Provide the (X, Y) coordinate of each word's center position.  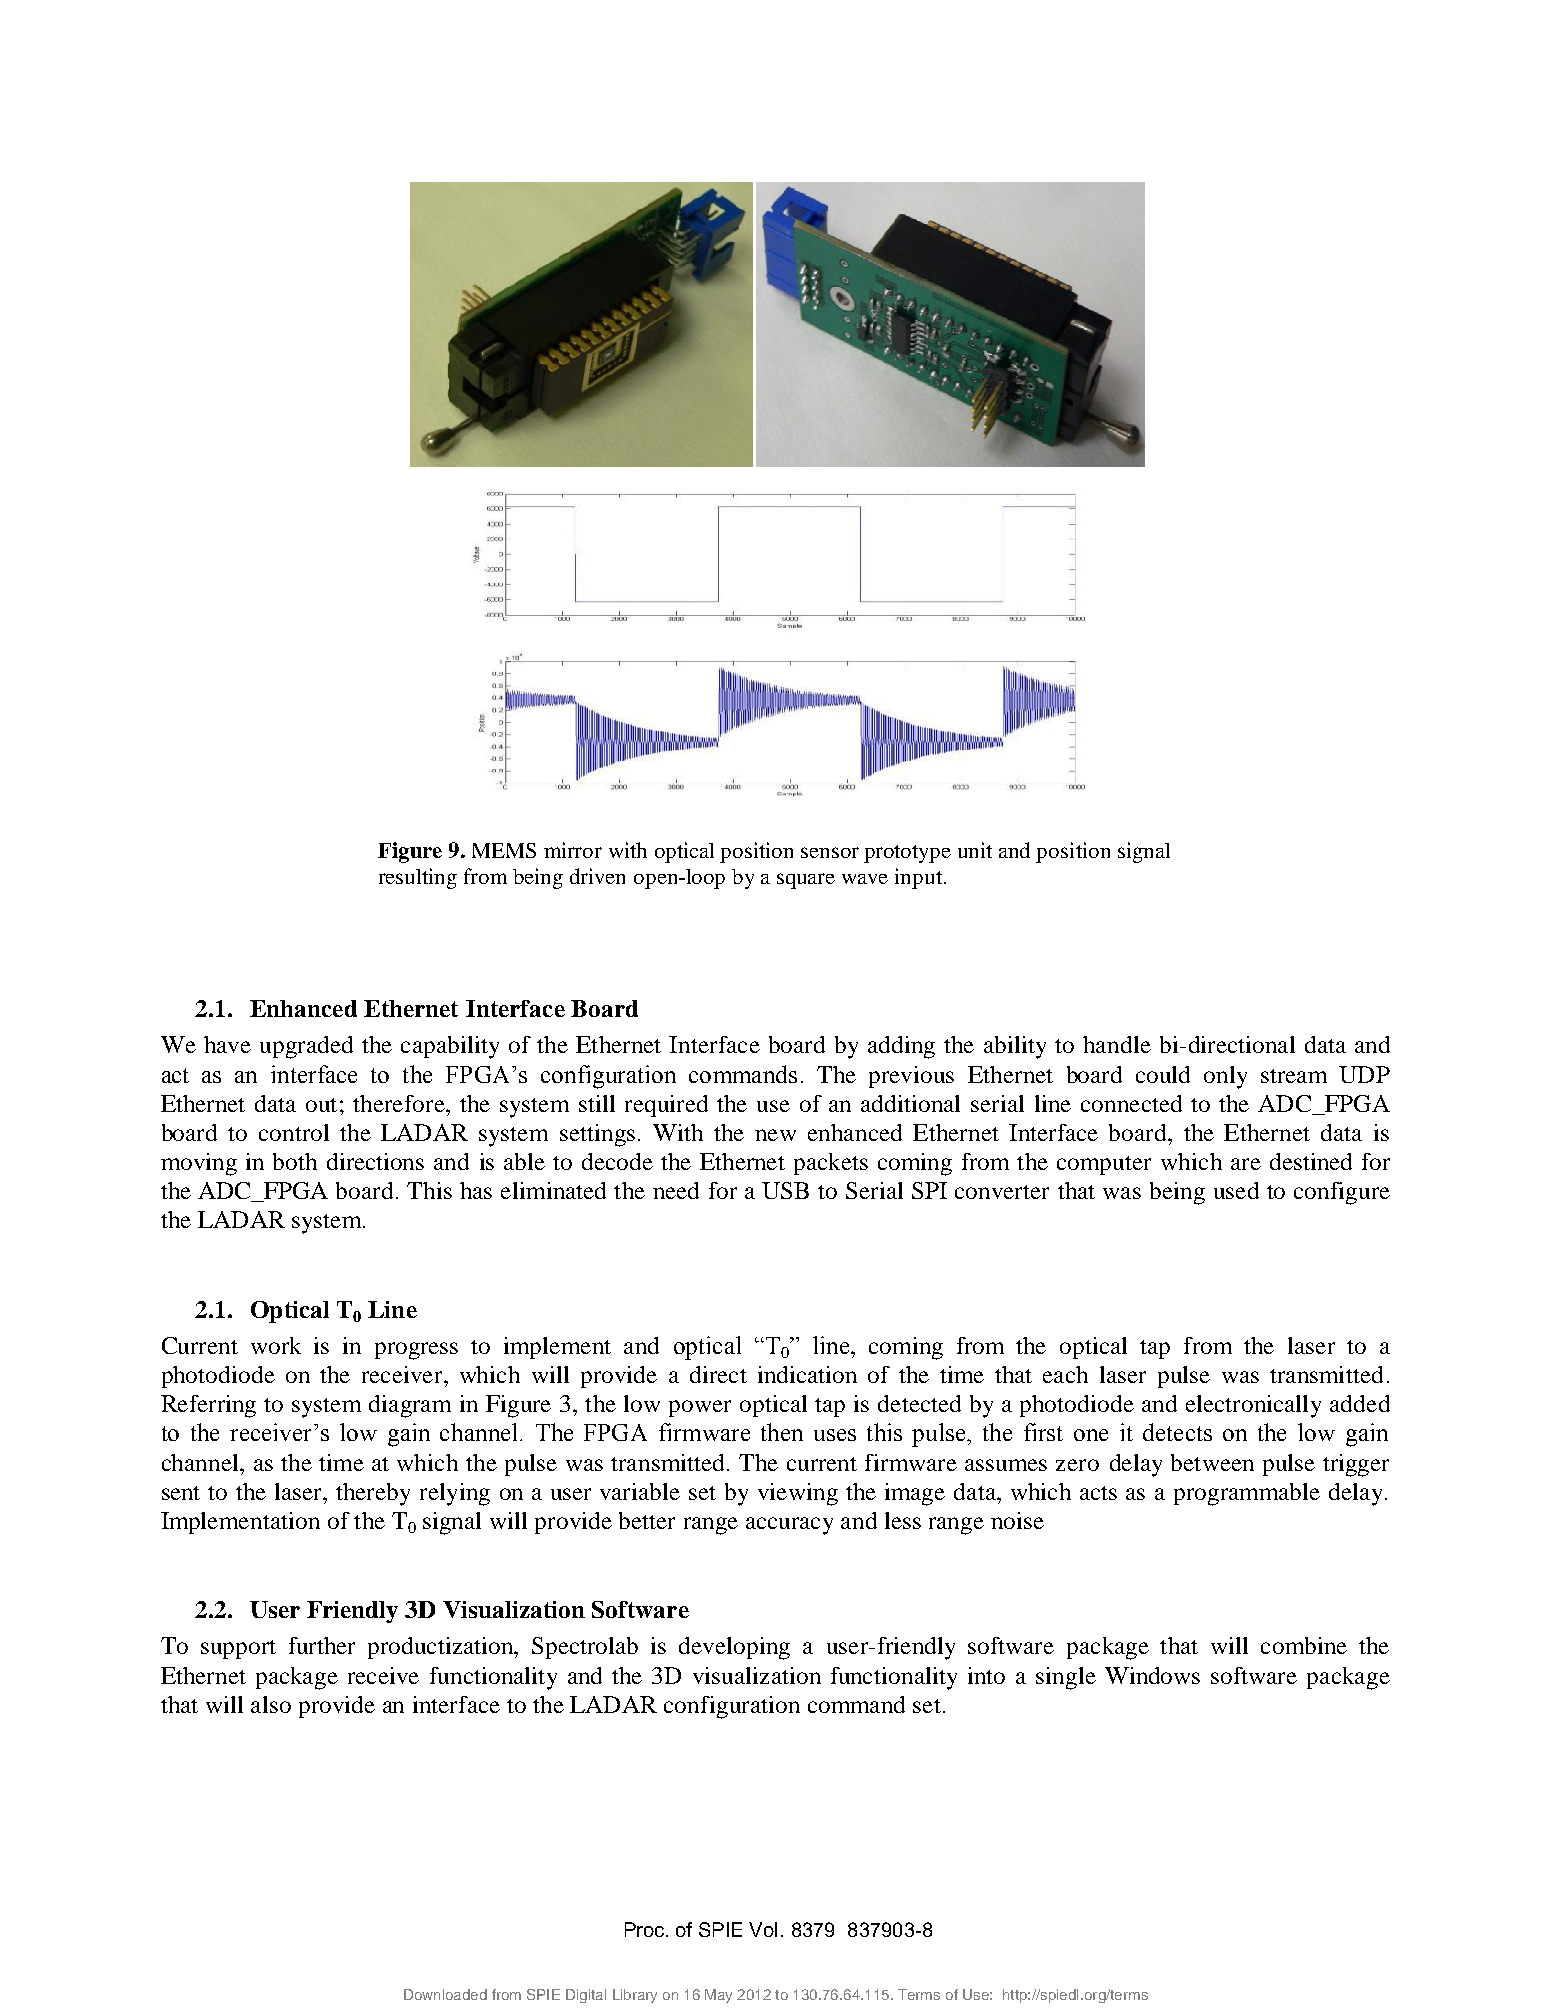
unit (975, 850)
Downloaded (445, 1994)
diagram (410, 1406)
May (718, 1996)
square (806, 881)
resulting (418, 878)
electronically (1253, 1406)
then (782, 1432)
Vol (763, 1929)
